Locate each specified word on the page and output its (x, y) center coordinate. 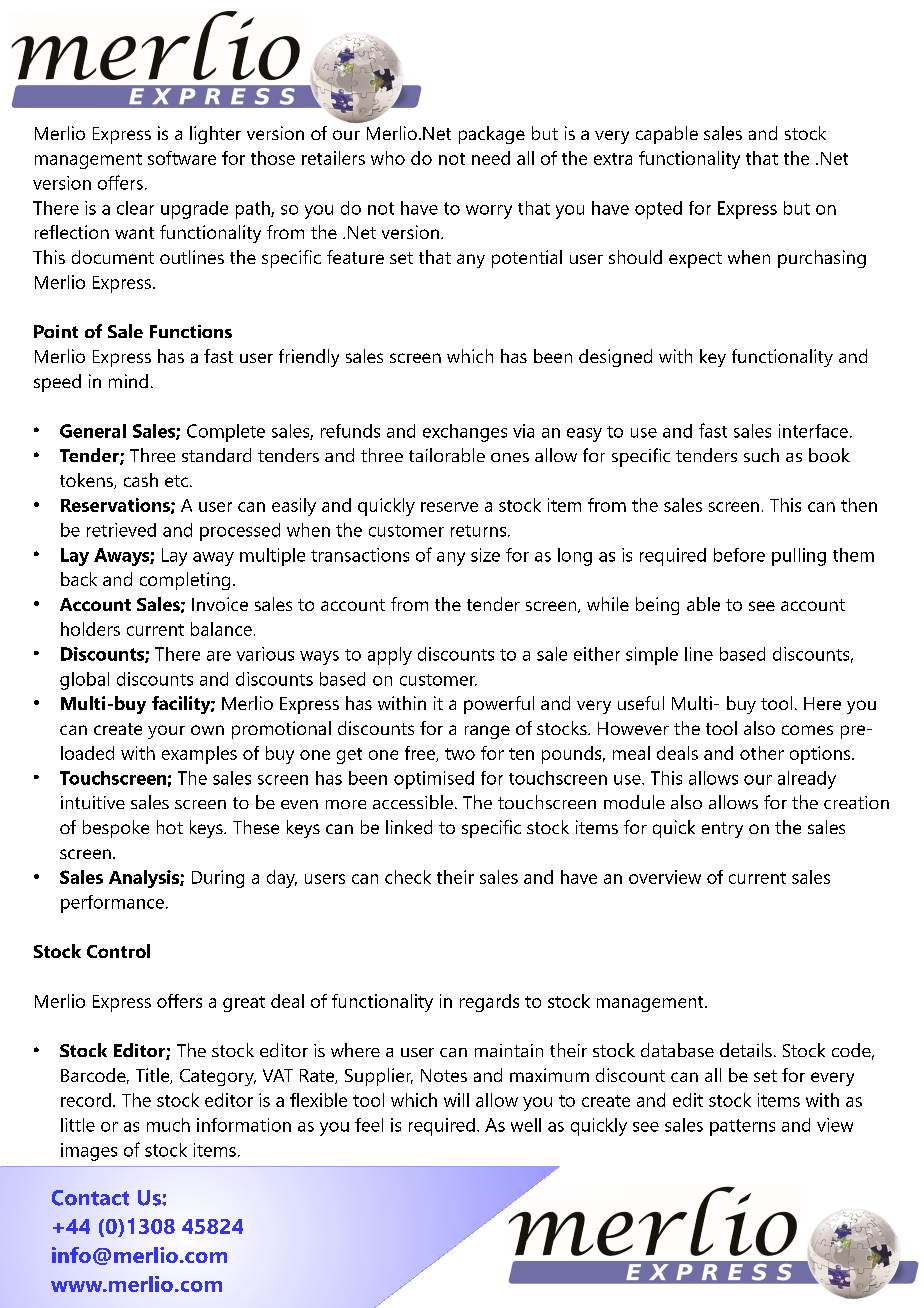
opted (658, 210)
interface (813, 431)
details (746, 1050)
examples (199, 755)
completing (185, 581)
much (168, 1125)
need (491, 158)
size (485, 555)
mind (128, 381)
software (182, 158)
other (762, 753)
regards (489, 1003)
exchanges (465, 433)
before (739, 555)
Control (118, 951)
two (460, 754)
